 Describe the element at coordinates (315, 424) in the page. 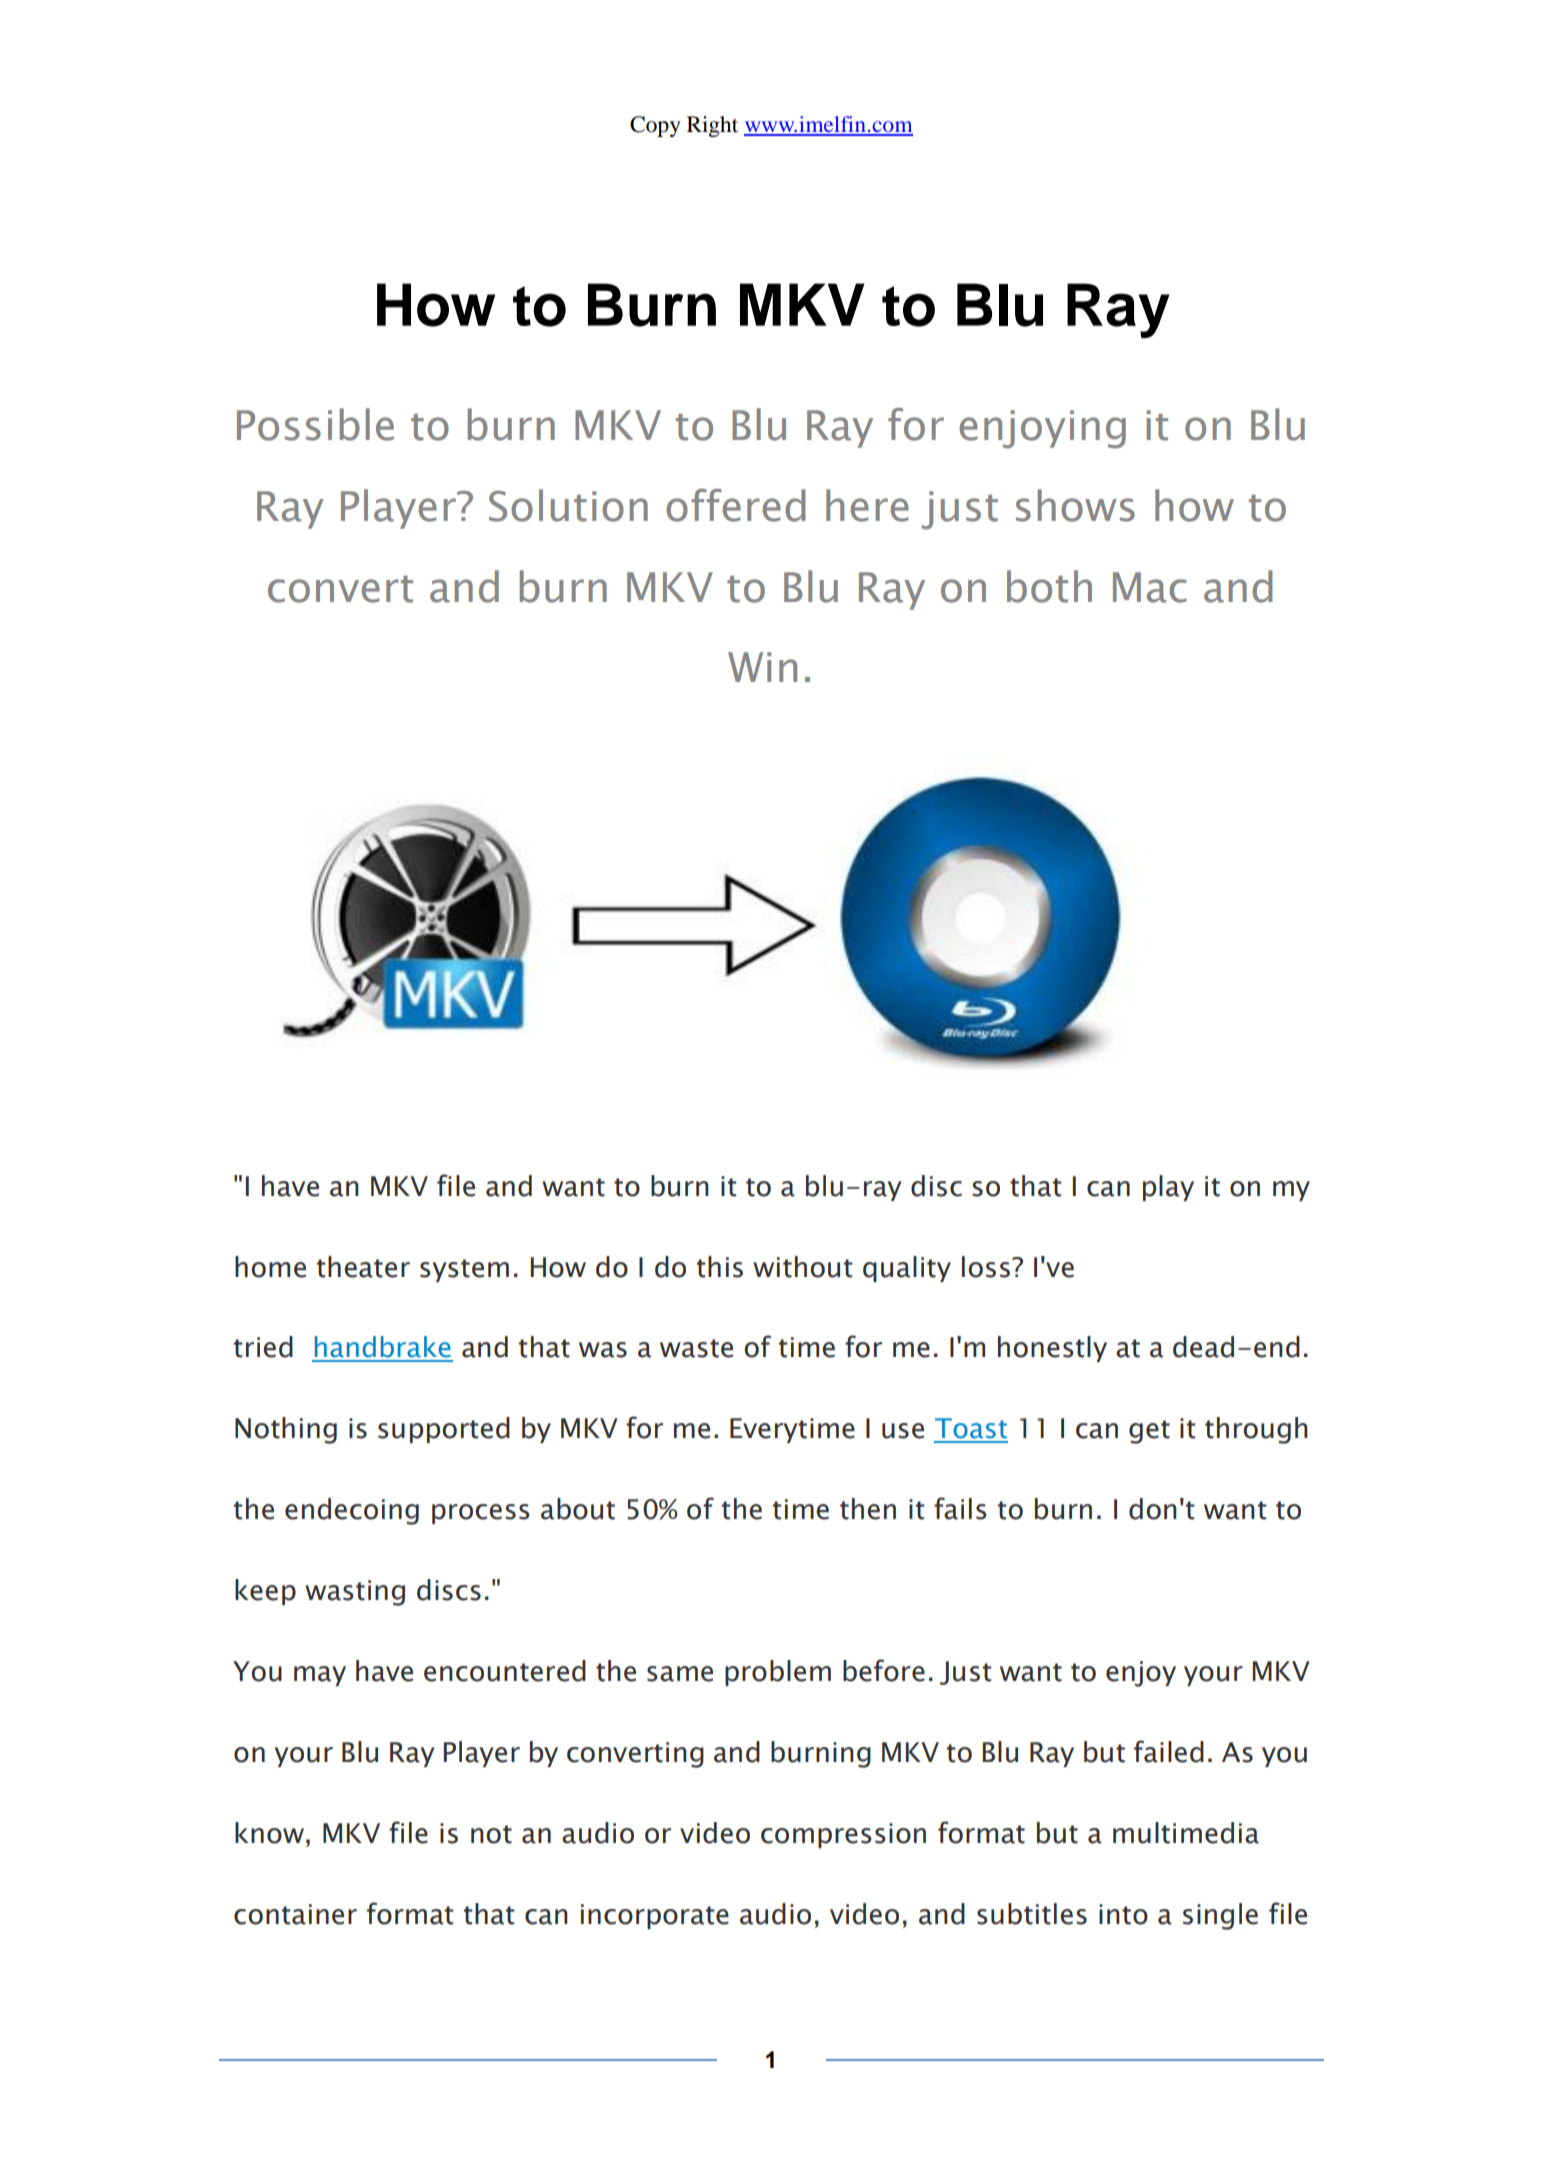

I see `Possible` at that location.
